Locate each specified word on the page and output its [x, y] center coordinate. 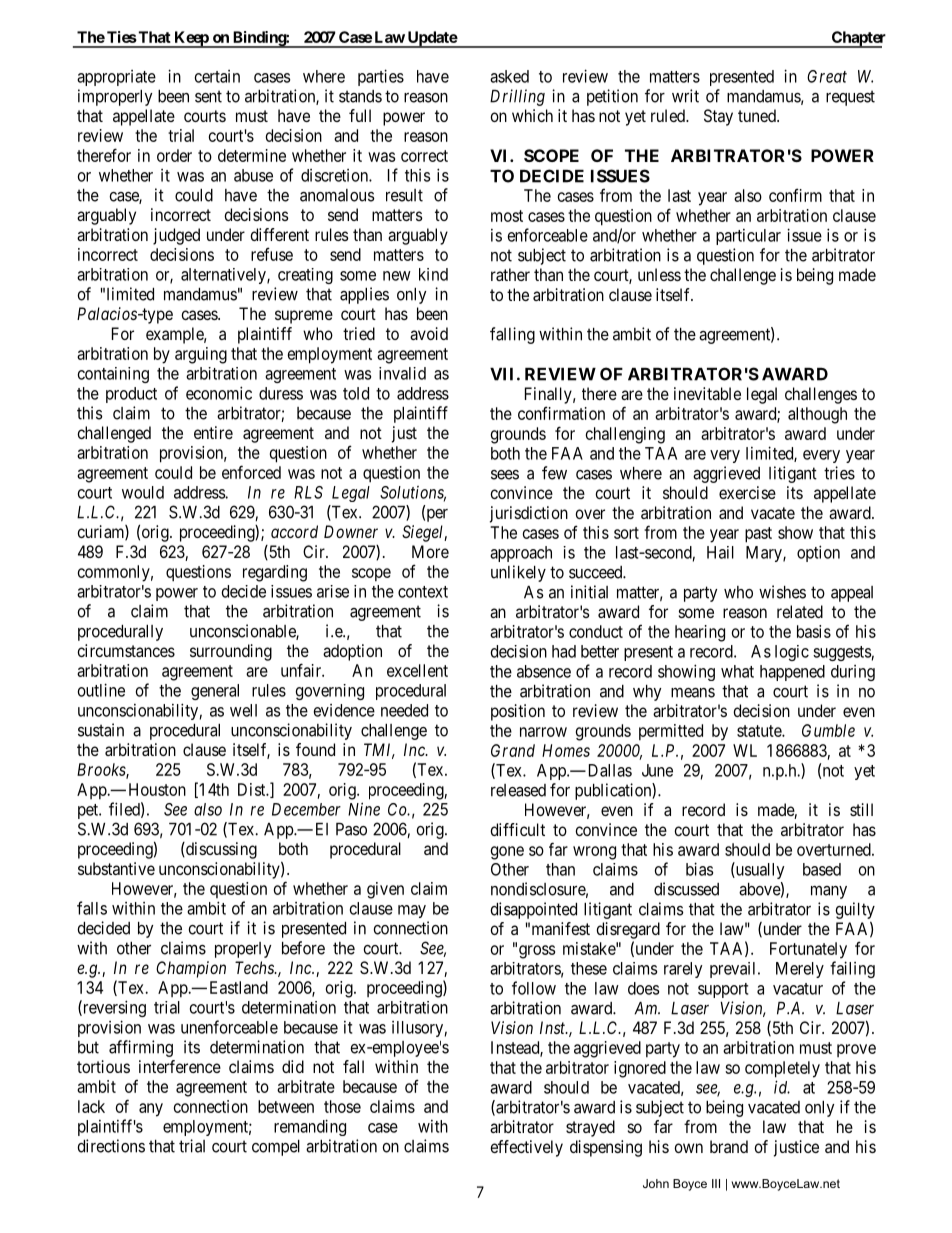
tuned [758, 115]
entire [213, 432]
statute [760, 731]
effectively [526, 1148]
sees [505, 475]
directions [111, 1146]
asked [509, 76]
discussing [220, 850]
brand [729, 1146]
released [518, 790]
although [817, 415]
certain [217, 76]
